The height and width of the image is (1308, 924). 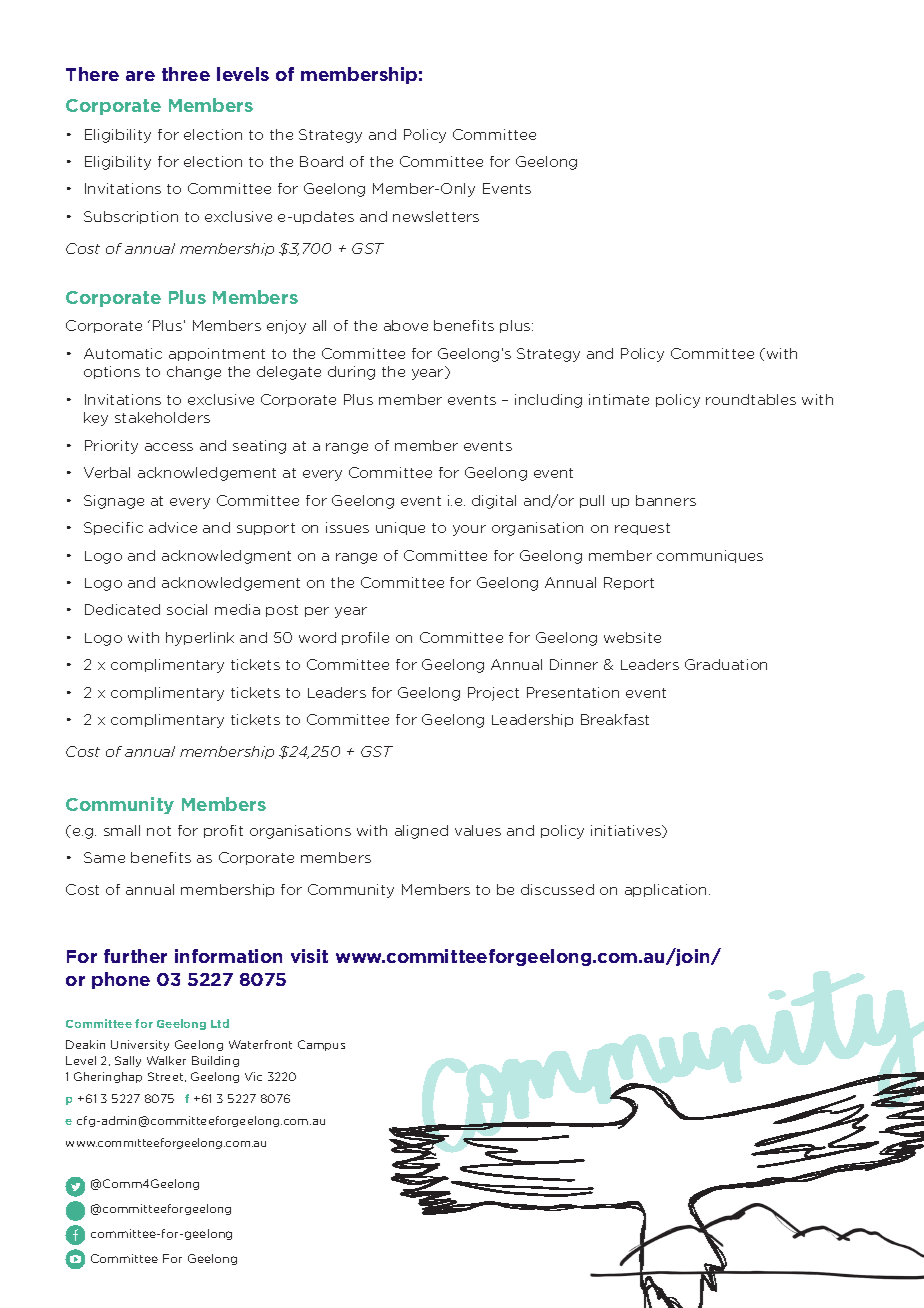 I want to click on not, so click(x=159, y=831).
